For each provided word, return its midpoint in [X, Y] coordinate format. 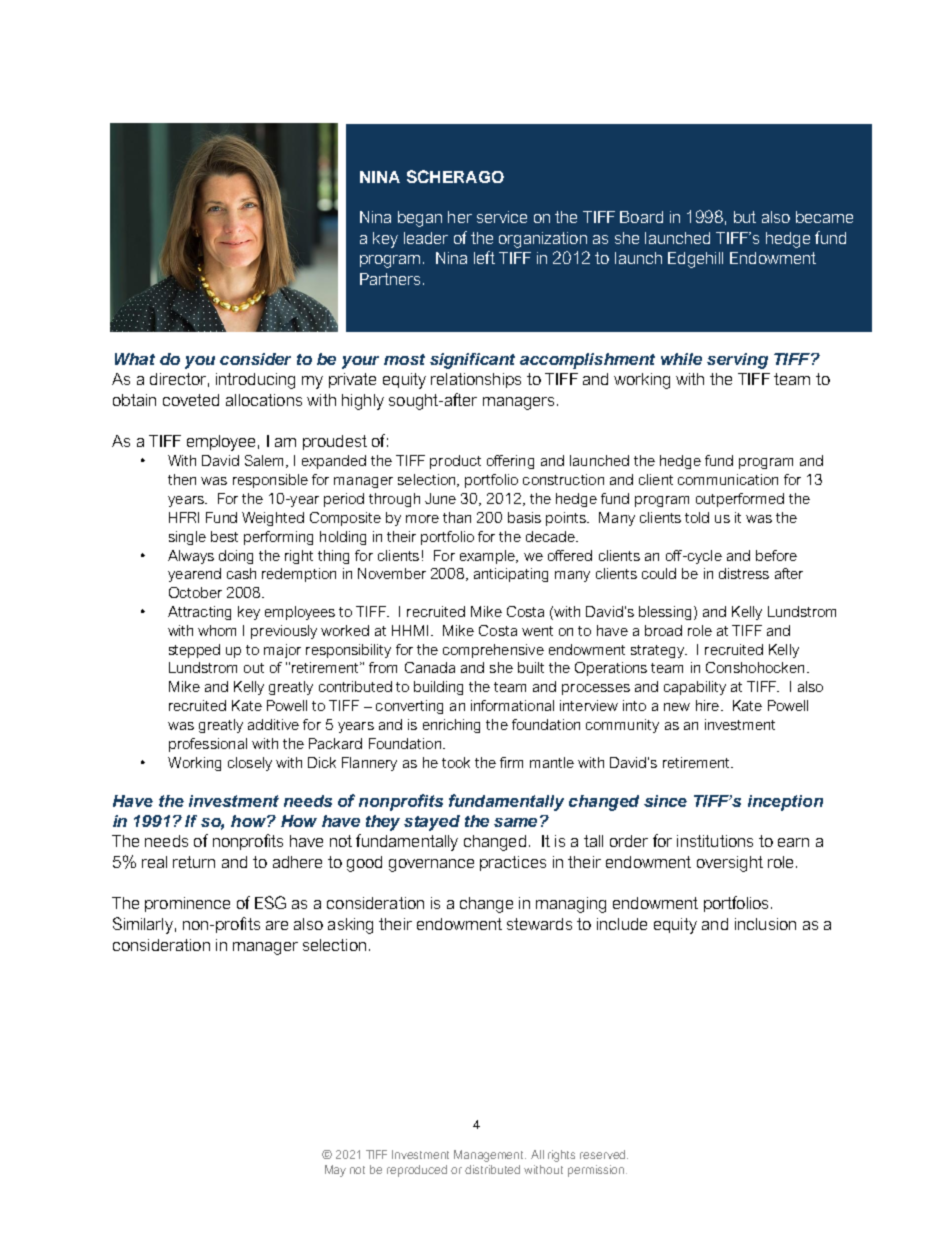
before [776, 555]
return [194, 862]
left [484, 257]
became [824, 217]
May [335, 1171]
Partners [390, 279]
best [224, 536]
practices [513, 863]
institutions [715, 841]
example [488, 557]
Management [490, 1156]
